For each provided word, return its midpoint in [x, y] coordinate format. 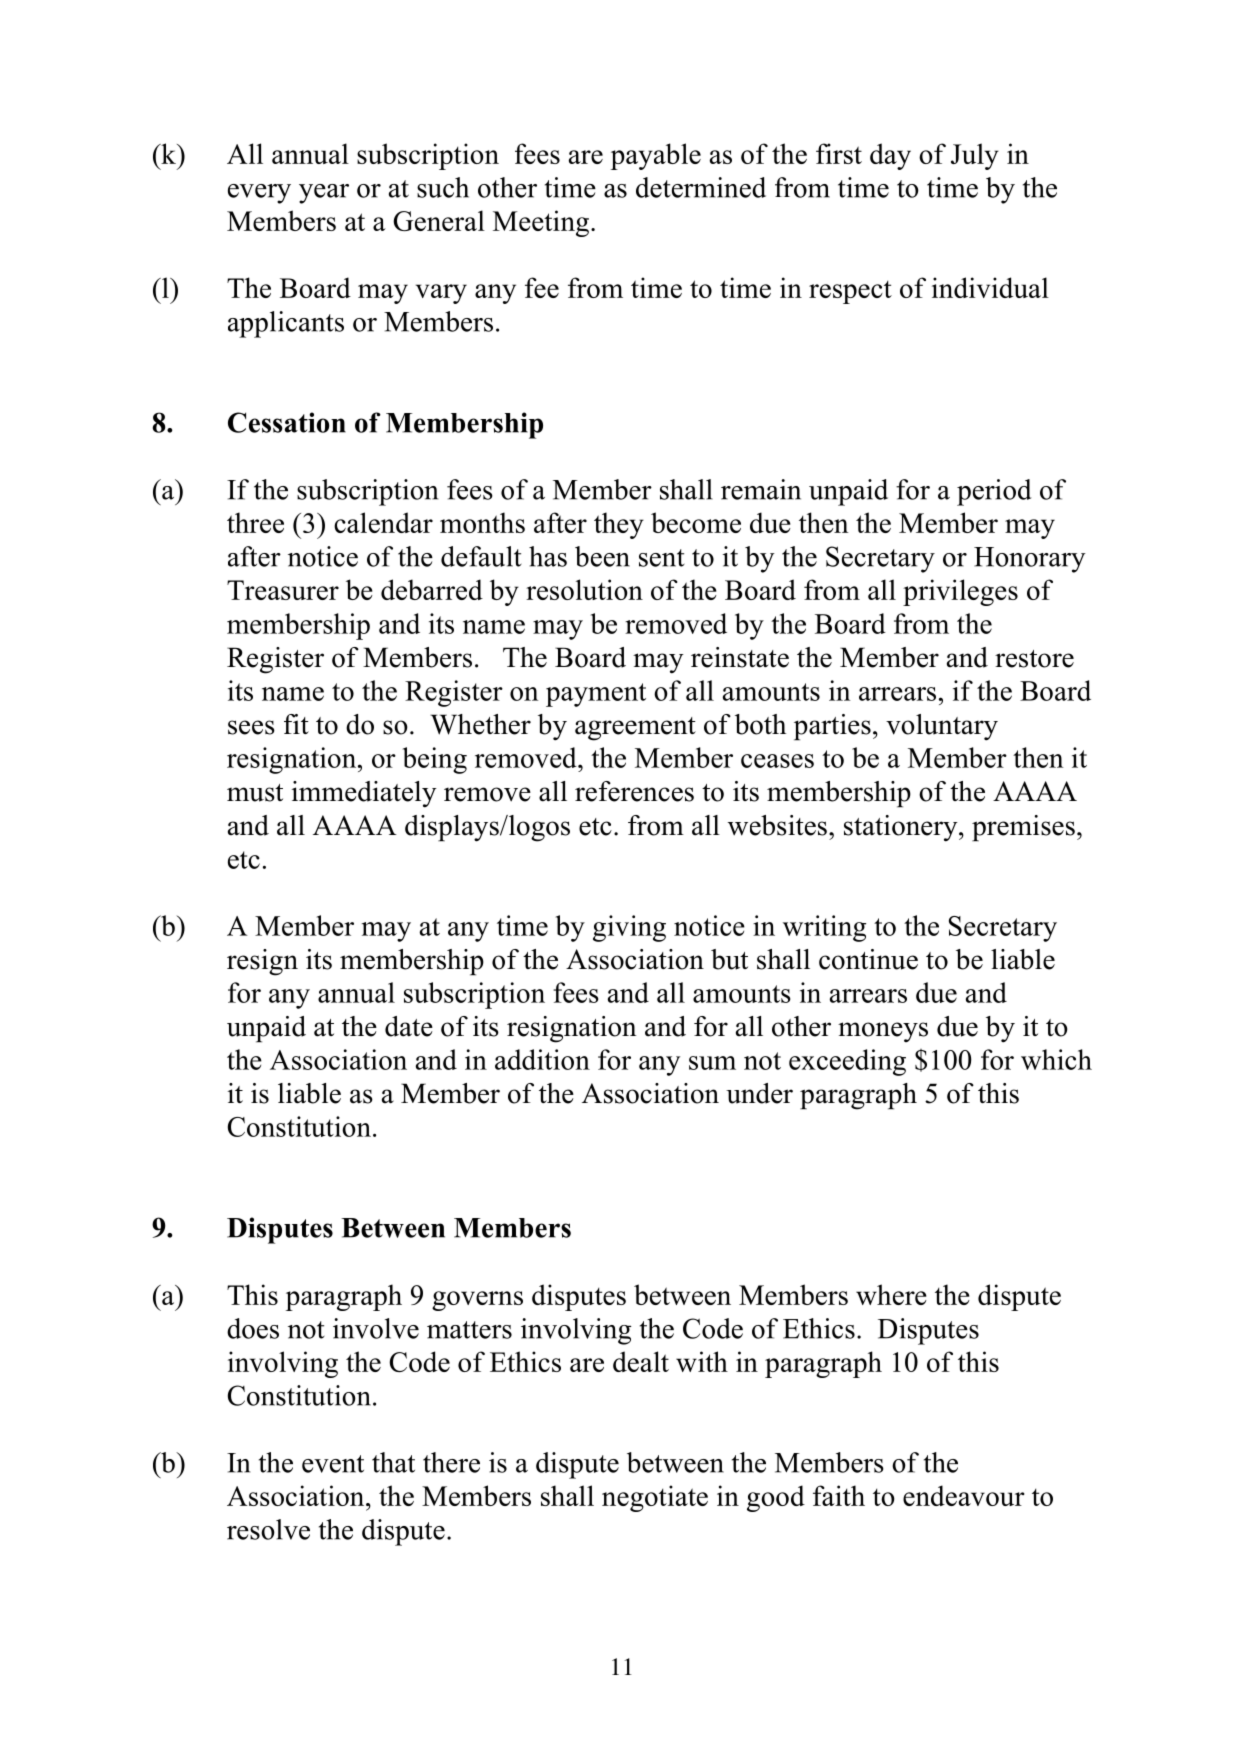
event [333, 1464]
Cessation [287, 422]
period [994, 492]
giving [629, 928]
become [696, 522]
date [409, 1026]
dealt [641, 1361]
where [891, 1294]
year [324, 194]
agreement [635, 729]
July [975, 156]
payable [656, 156]
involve [376, 1328]
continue [868, 959]
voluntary [942, 727]
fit [296, 724]
